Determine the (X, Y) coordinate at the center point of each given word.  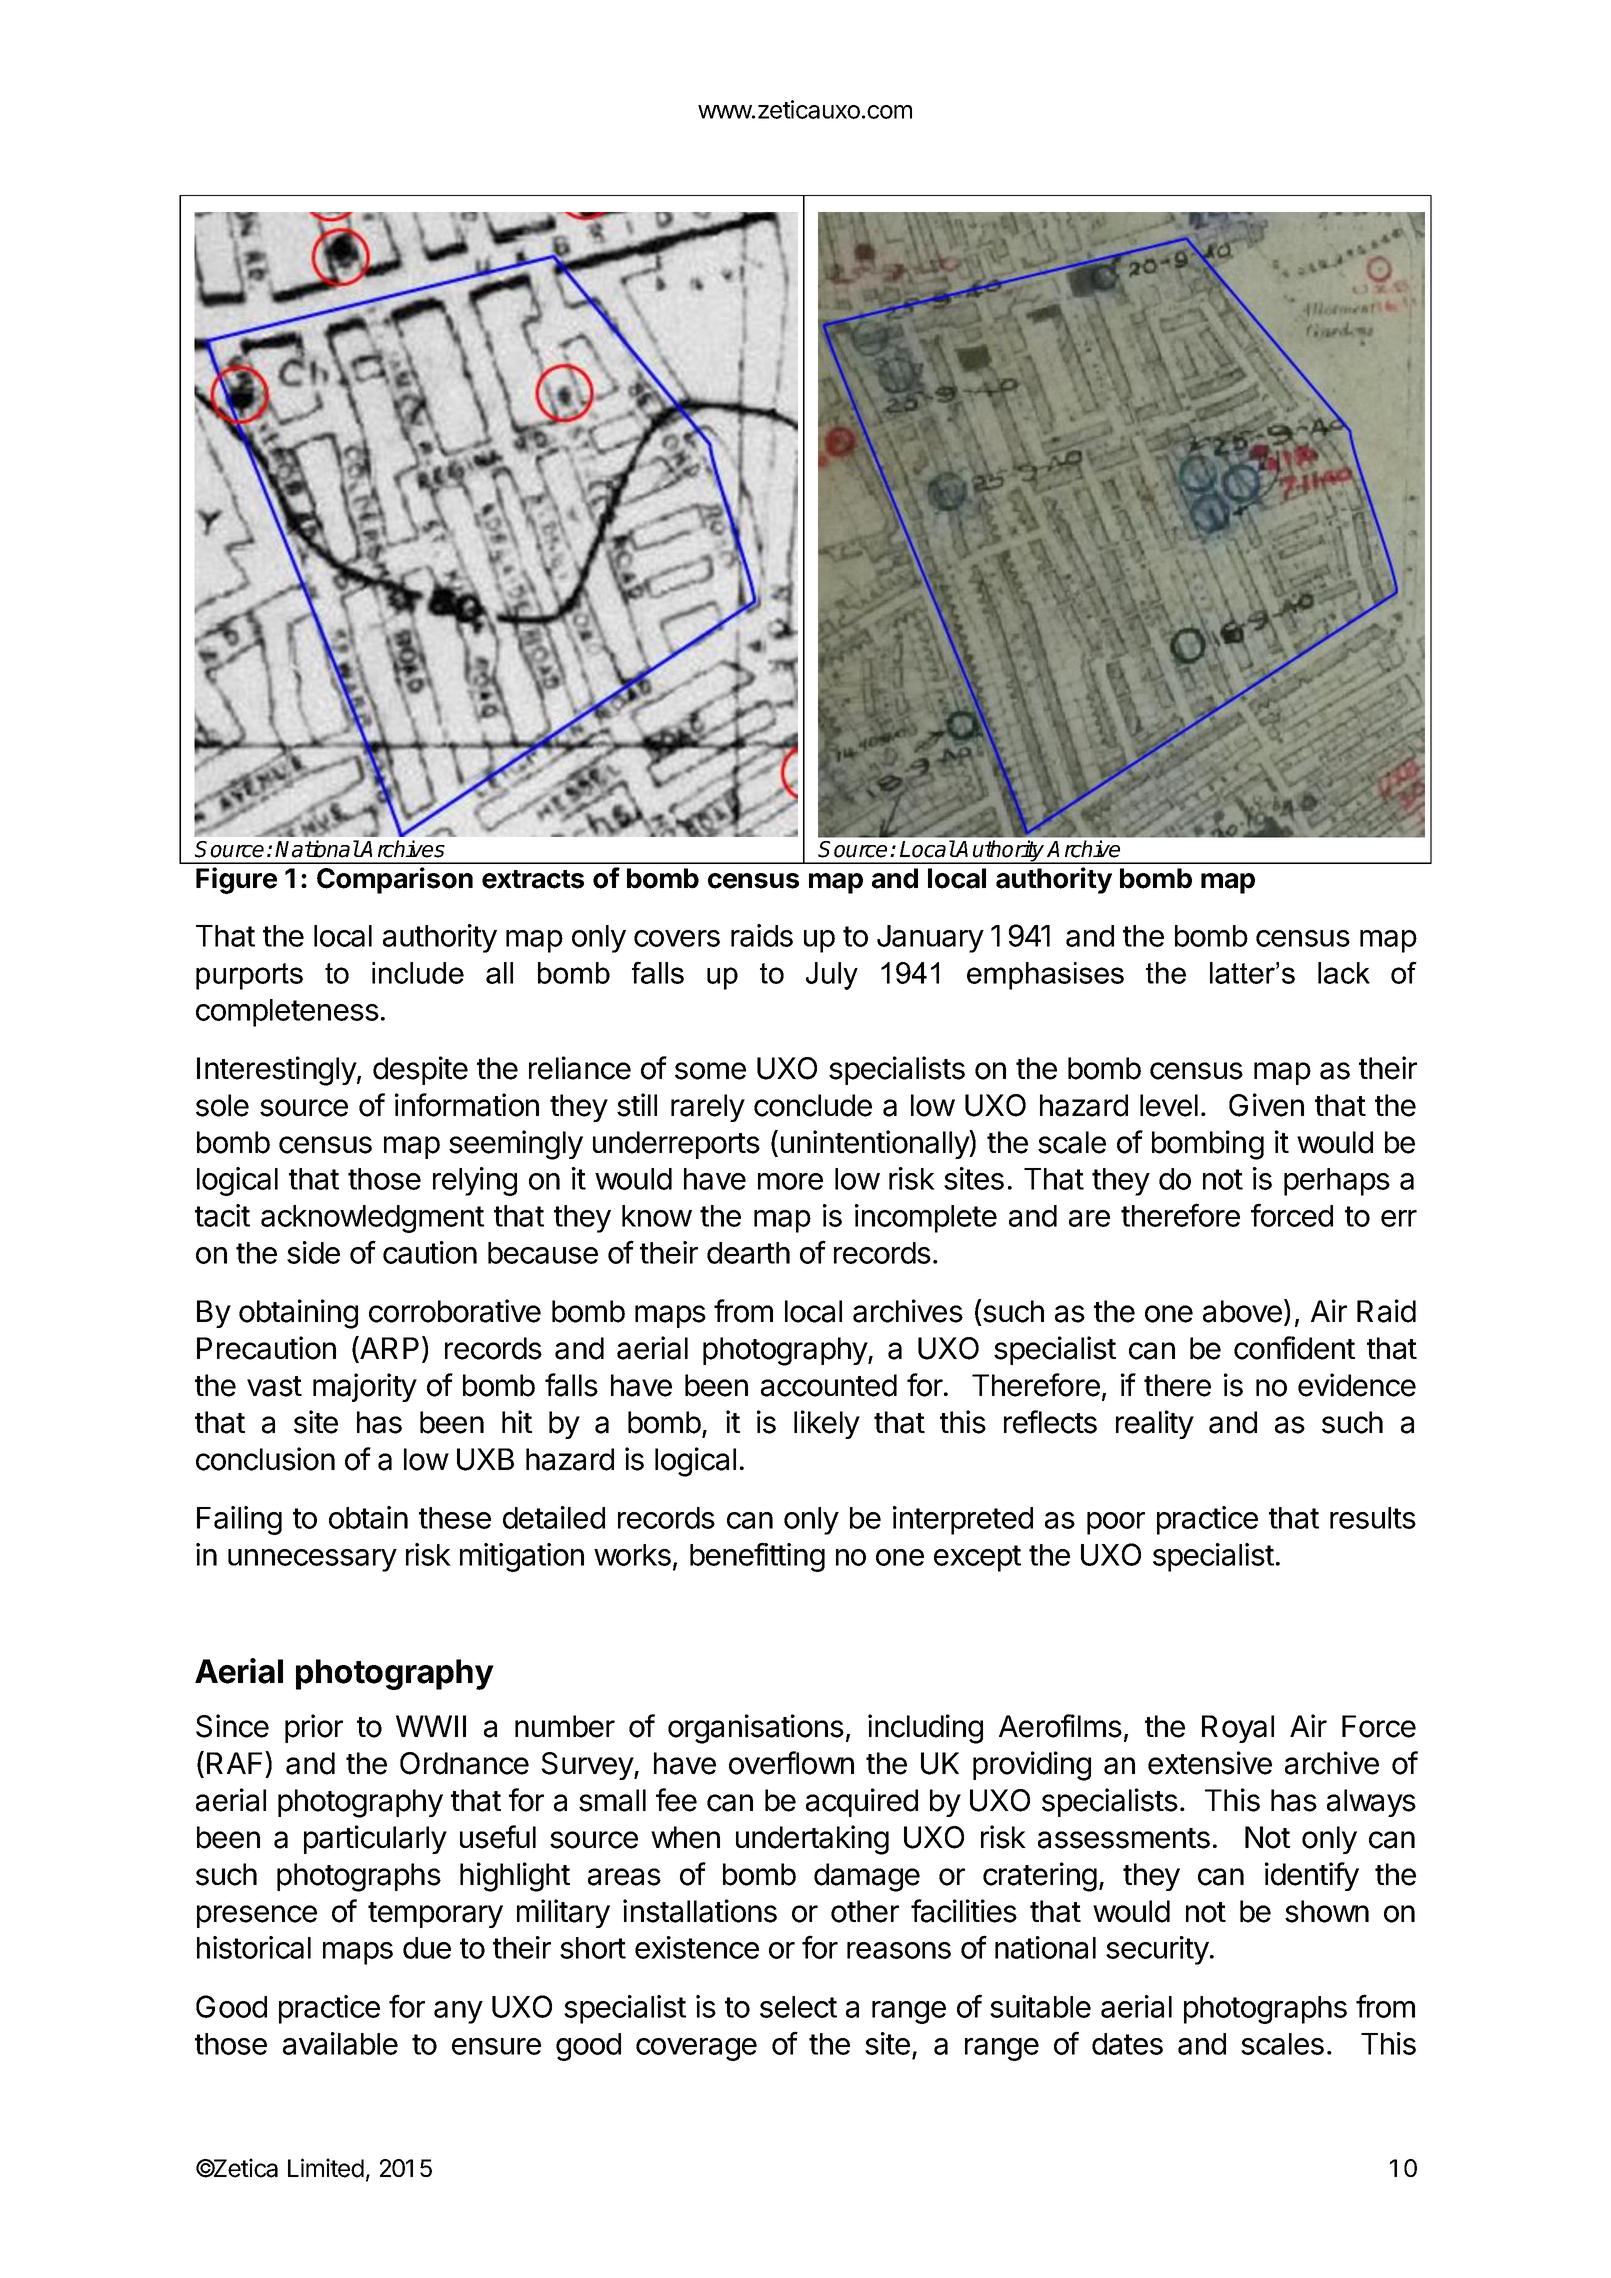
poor (1116, 1523)
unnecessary (312, 1560)
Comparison (395, 880)
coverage (696, 2049)
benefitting (757, 1557)
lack (1344, 973)
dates (1127, 2044)
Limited (326, 2168)
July (832, 976)
